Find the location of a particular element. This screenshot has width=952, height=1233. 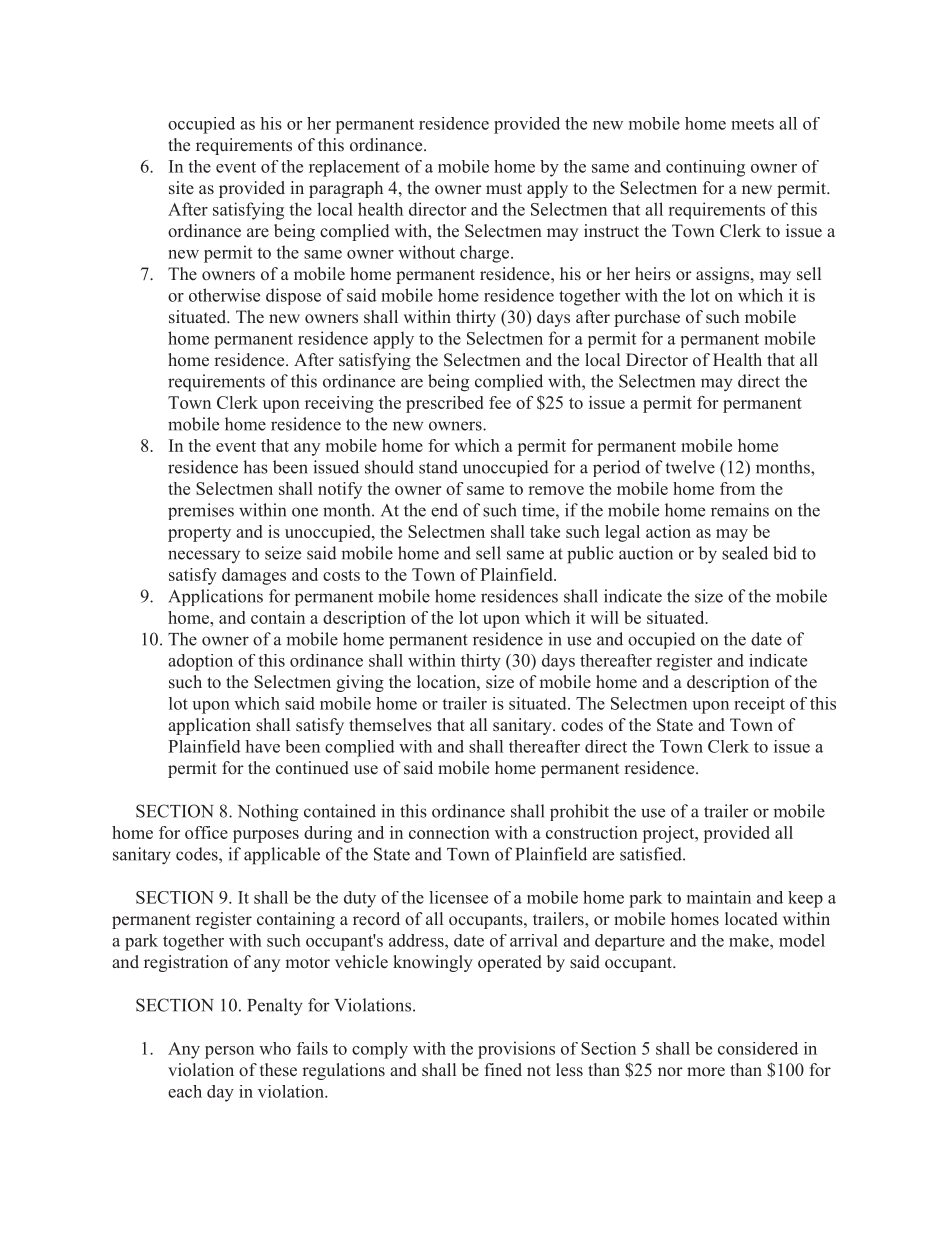

site is located at coordinates (181, 188).
